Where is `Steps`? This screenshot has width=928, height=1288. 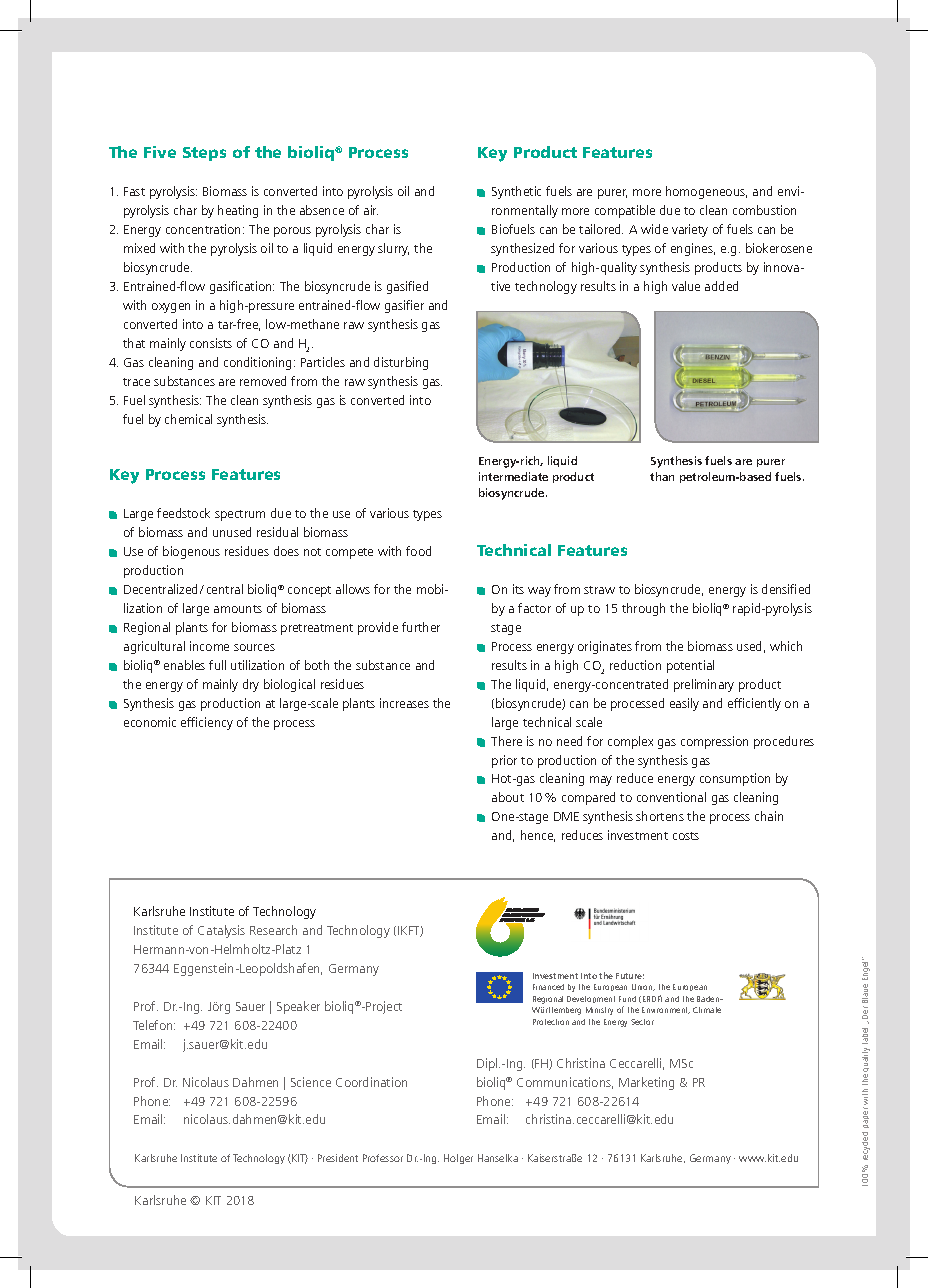
Steps is located at coordinates (204, 154).
